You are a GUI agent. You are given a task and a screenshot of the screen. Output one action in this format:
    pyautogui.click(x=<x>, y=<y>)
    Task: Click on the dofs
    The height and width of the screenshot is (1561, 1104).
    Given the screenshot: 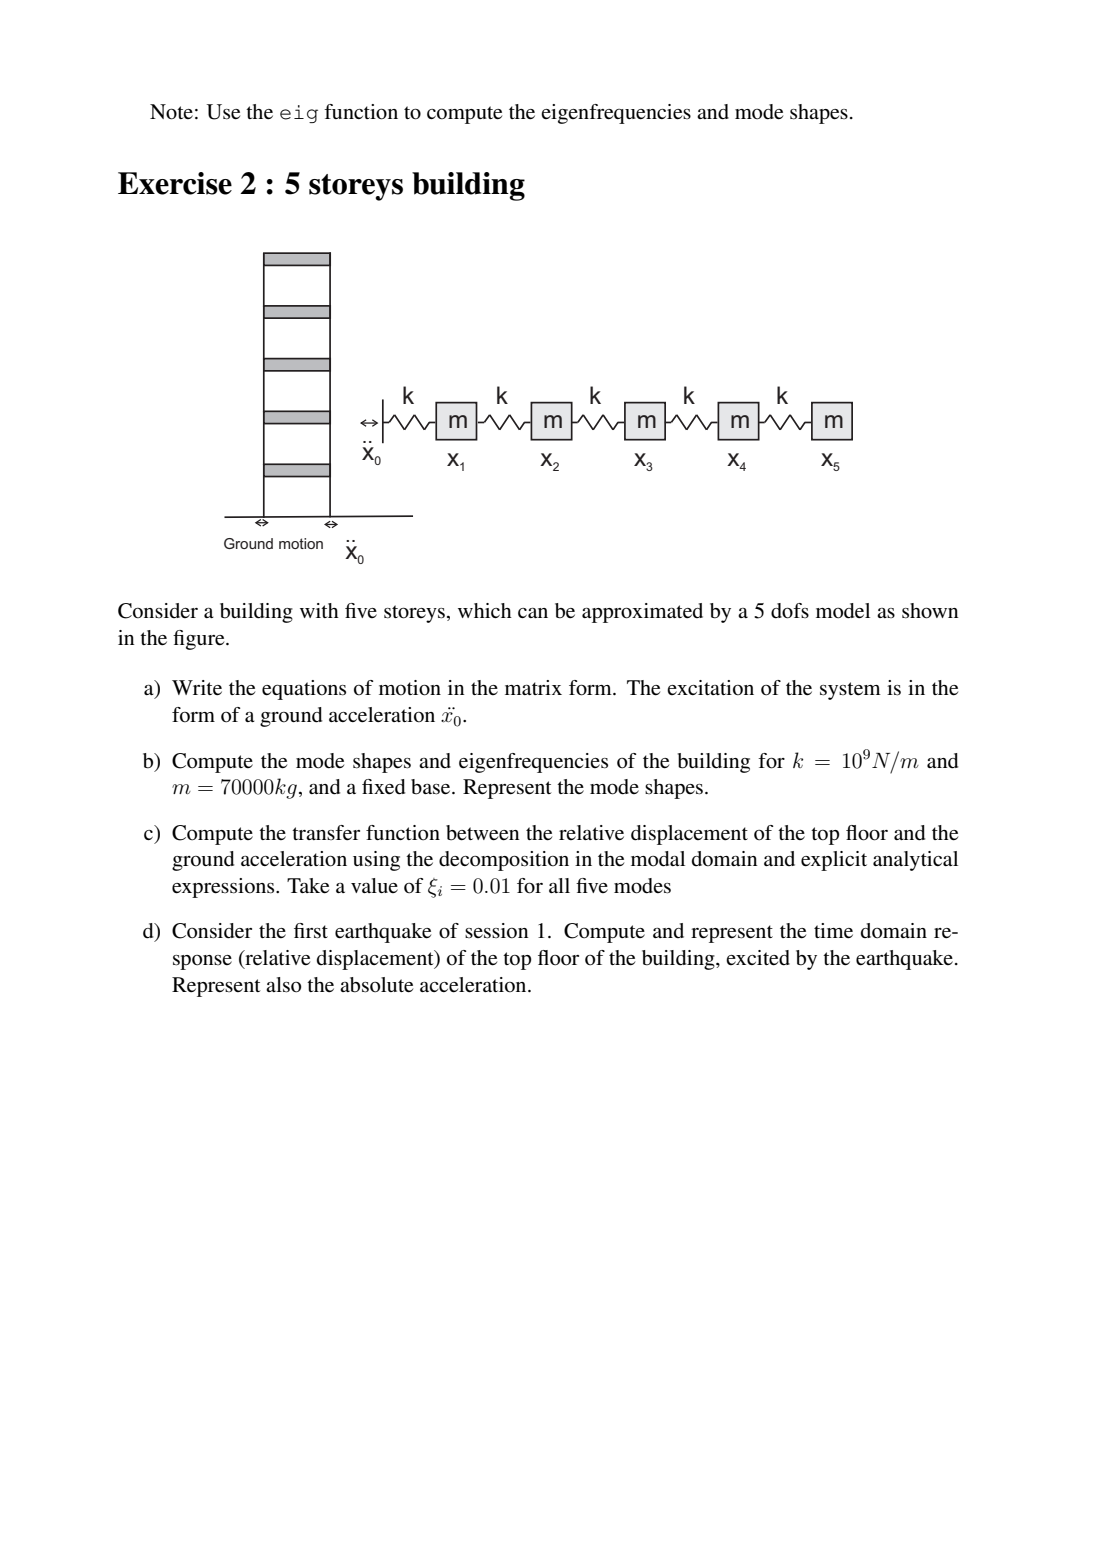 What is the action you would take?
    pyautogui.click(x=790, y=611)
